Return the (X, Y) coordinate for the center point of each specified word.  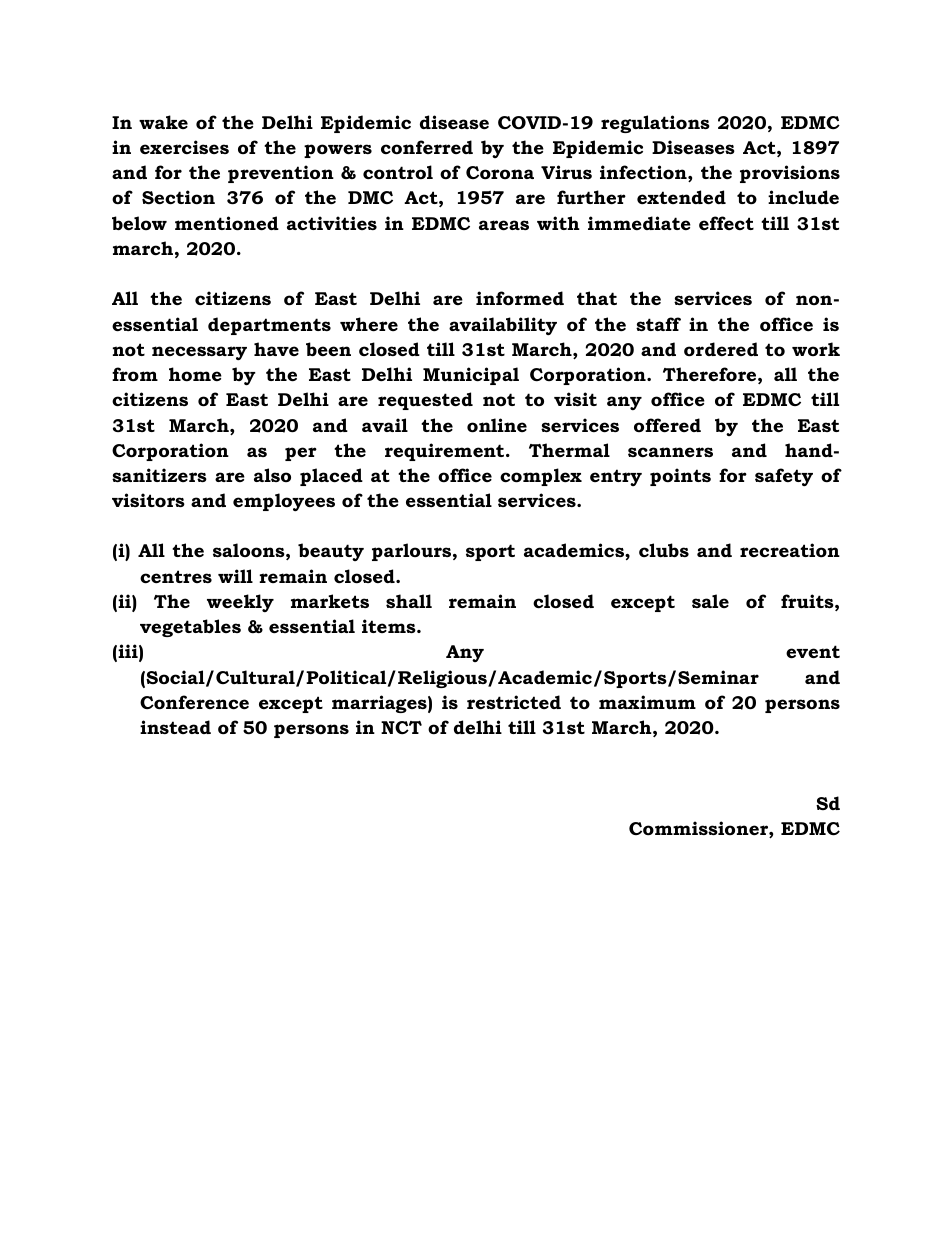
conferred (427, 147)
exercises (184, 147)
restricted (514, 702)
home (195, 374)
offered (667, 425)
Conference (194, 702)
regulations (655, 124)
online (497, 425)
